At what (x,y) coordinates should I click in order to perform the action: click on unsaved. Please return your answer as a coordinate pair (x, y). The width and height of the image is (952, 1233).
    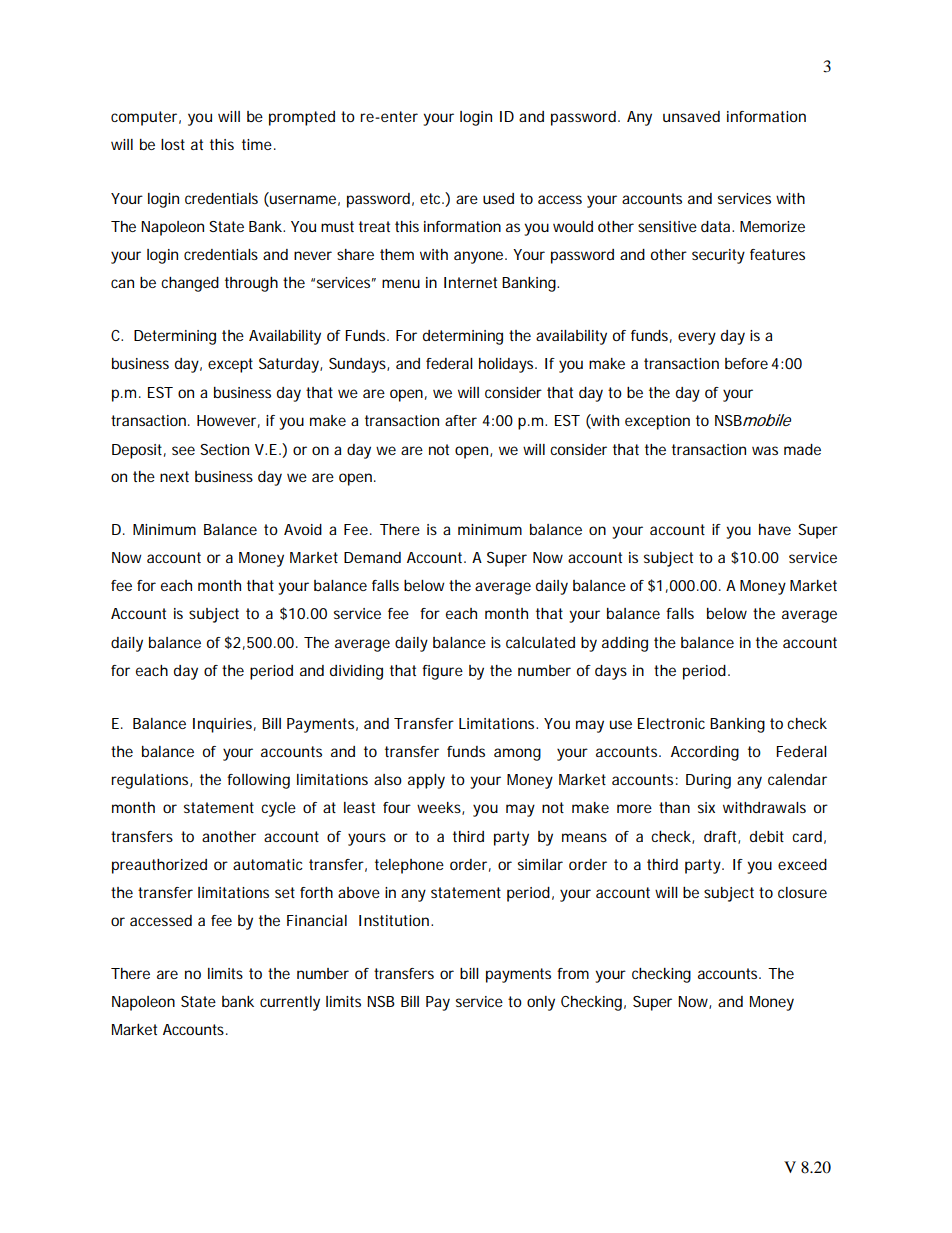
    Looking at the image, I should click on (691, 116).
